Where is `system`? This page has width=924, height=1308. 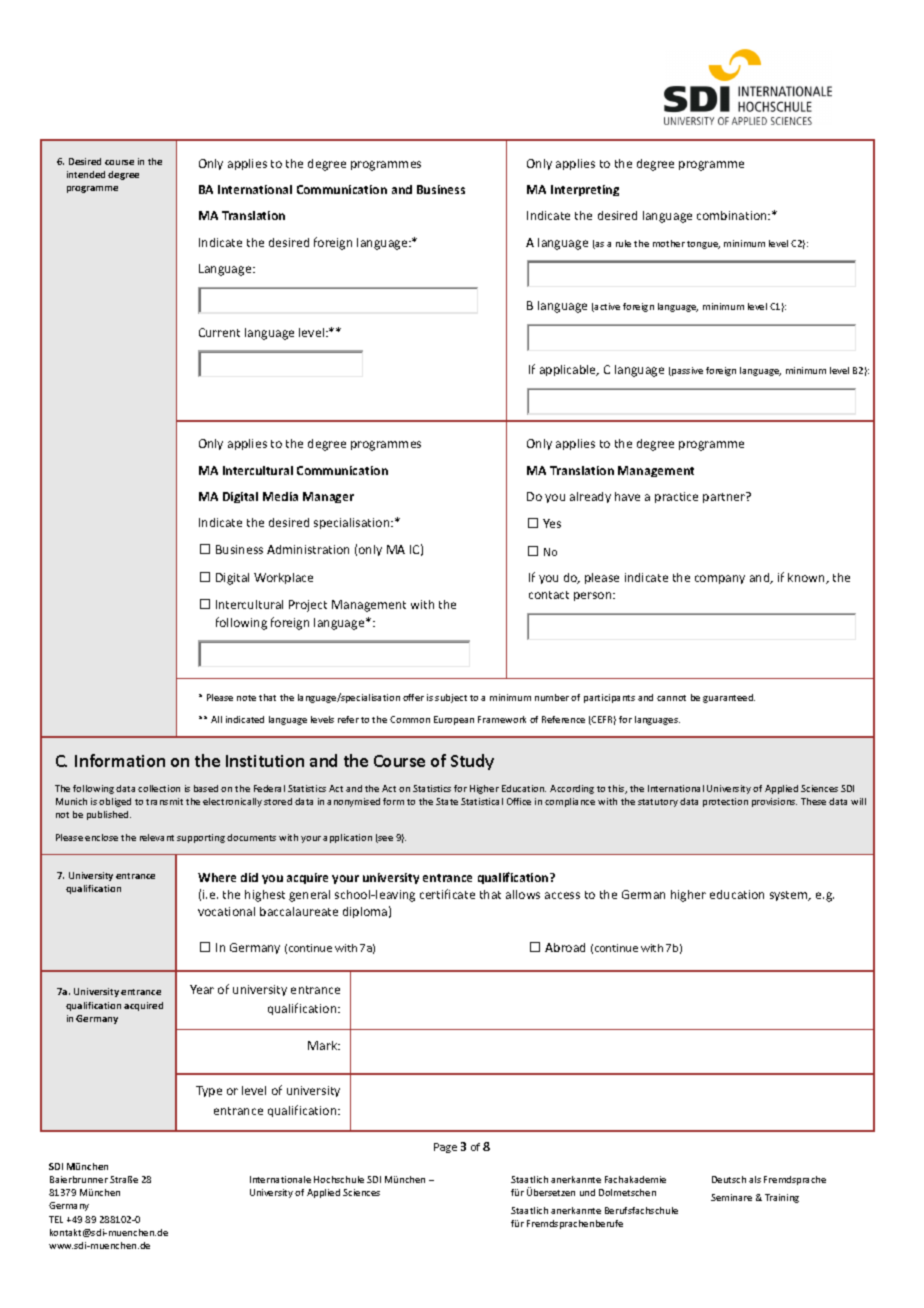
system is located at coordinates (790, 896).
